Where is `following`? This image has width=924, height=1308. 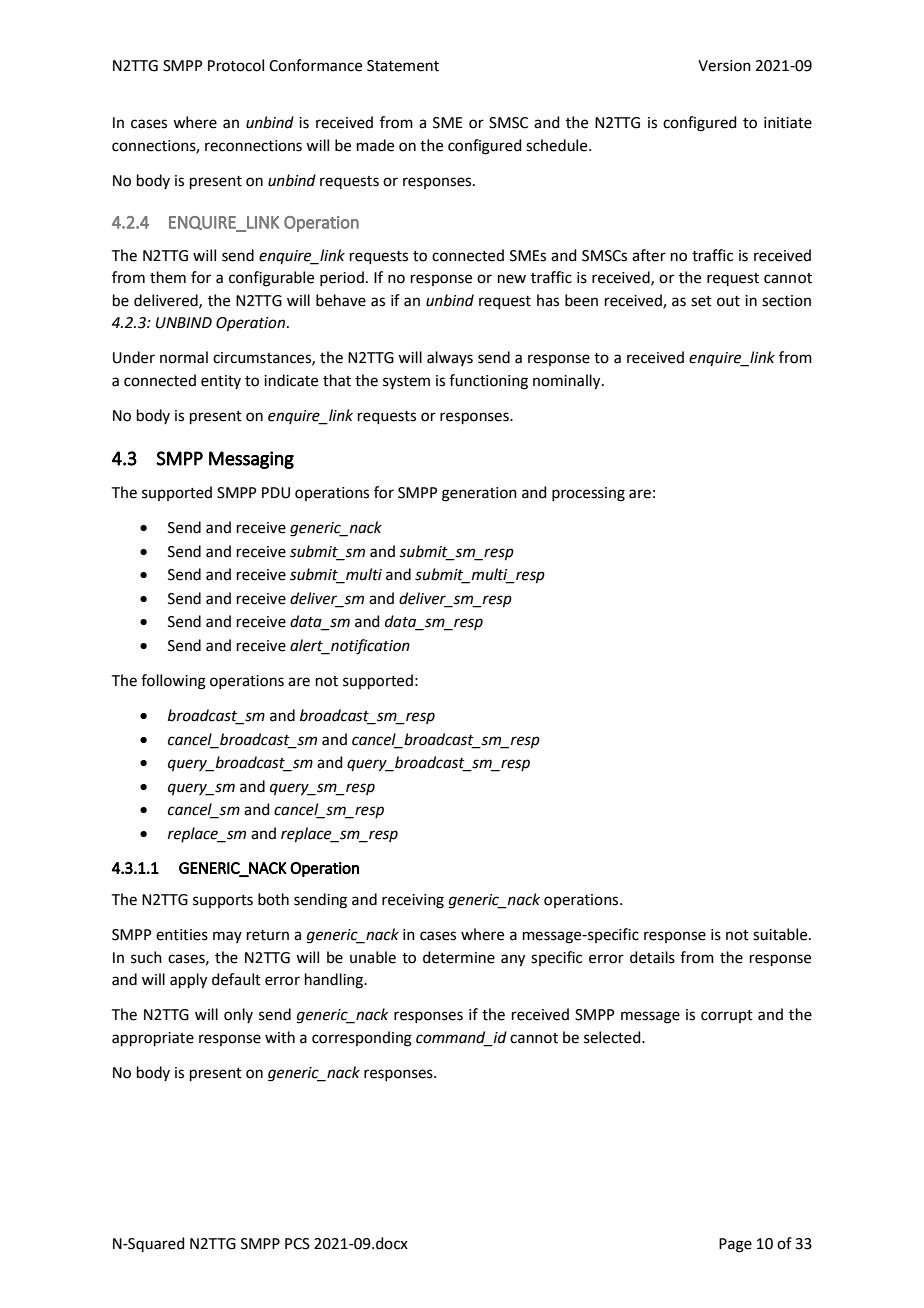
following is located at coordinates (173, 682).
